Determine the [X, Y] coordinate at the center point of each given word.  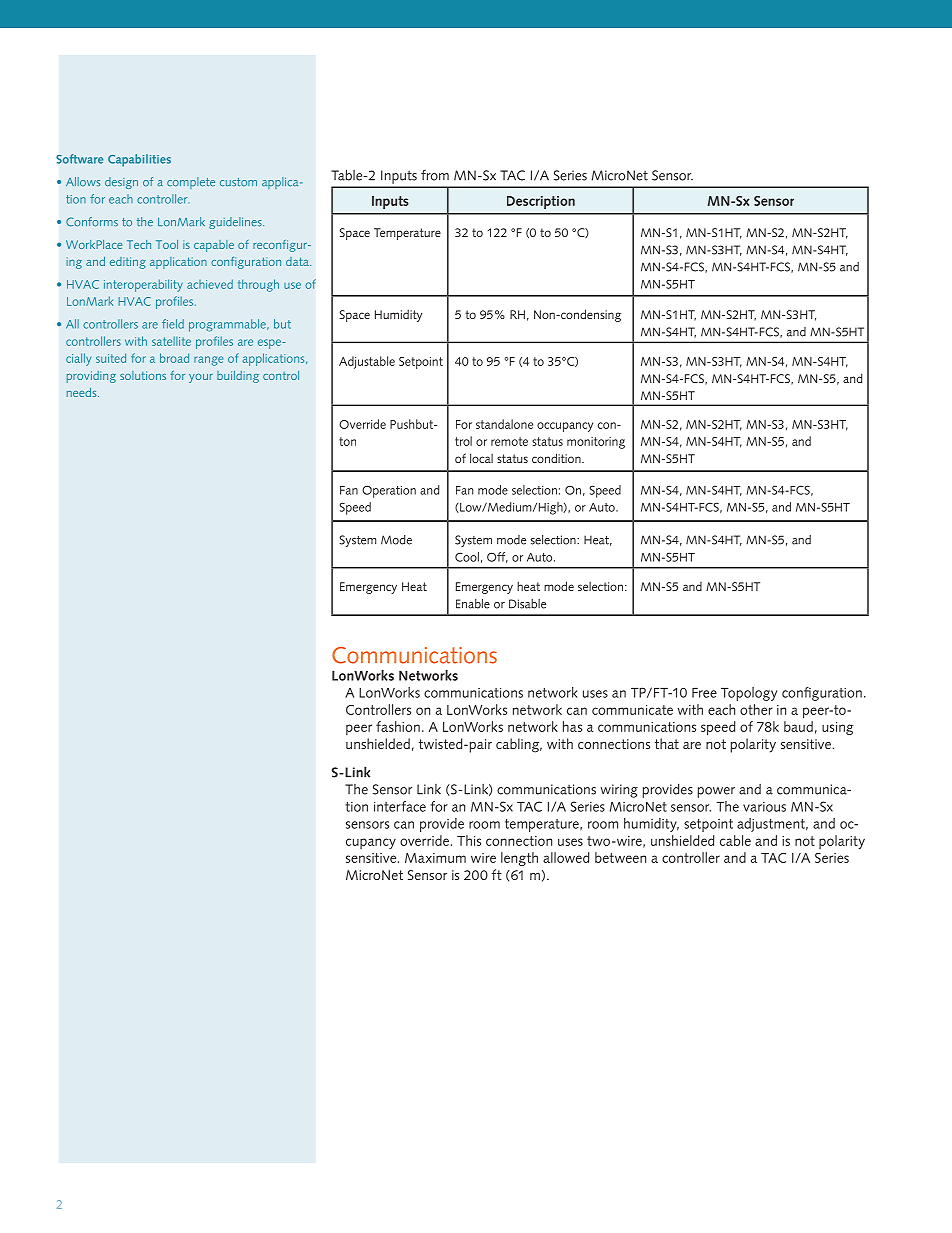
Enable [473, 604]
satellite [171, 341]
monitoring [596, 443]
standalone [504, 424]
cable [735, 840]
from [435, 175]
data [298, 261]
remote [509, 441]
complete [191, 183]
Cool [467, 557]
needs [83, 392]
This [469, 840]
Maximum [435, 858]
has [572, 726]
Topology [749, 694]
